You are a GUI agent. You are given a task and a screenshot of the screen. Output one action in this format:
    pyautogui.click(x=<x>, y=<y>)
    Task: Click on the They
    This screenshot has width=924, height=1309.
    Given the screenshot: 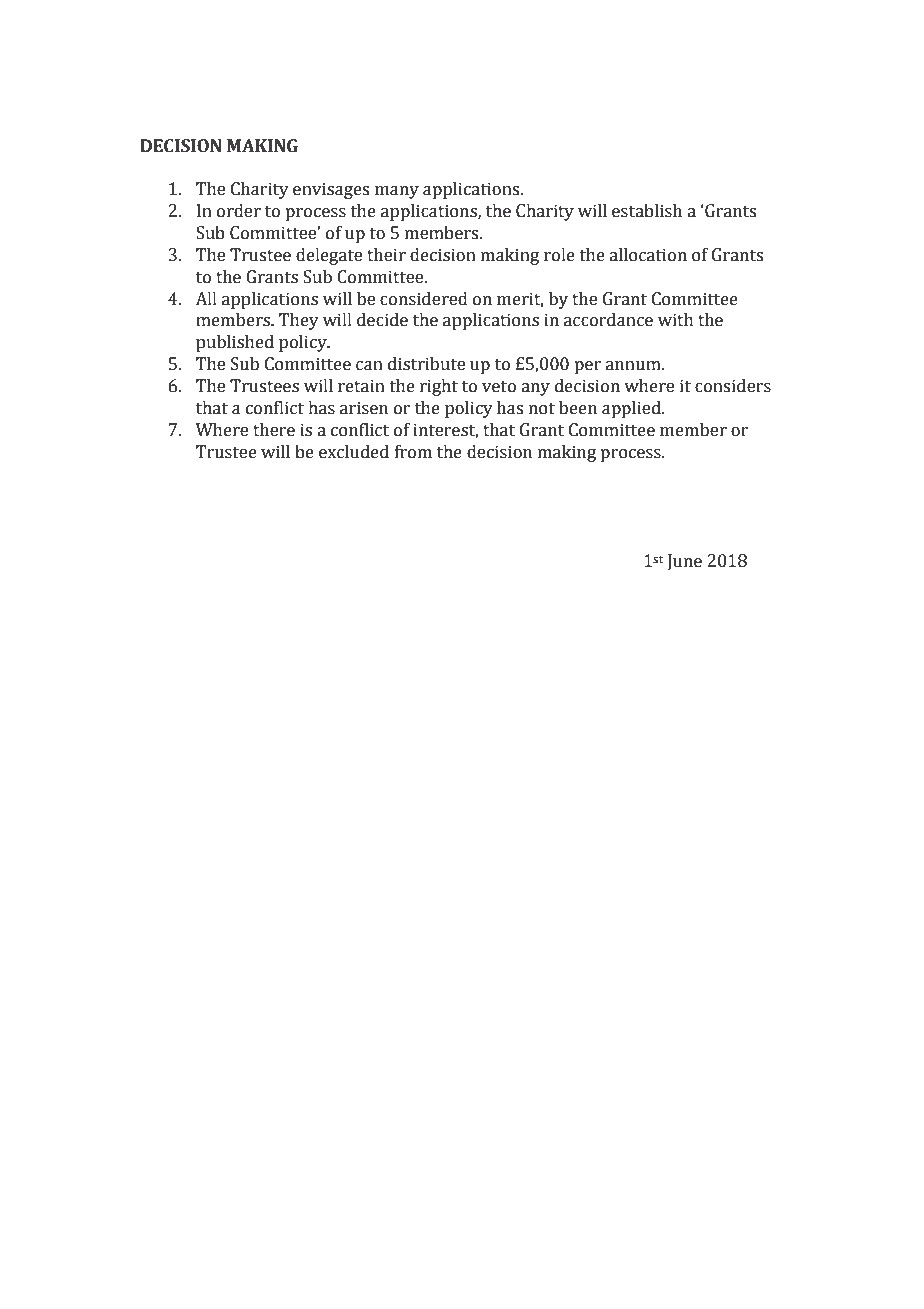 What is the action you would take?
    pyautogui.click(x=299, y=321)
